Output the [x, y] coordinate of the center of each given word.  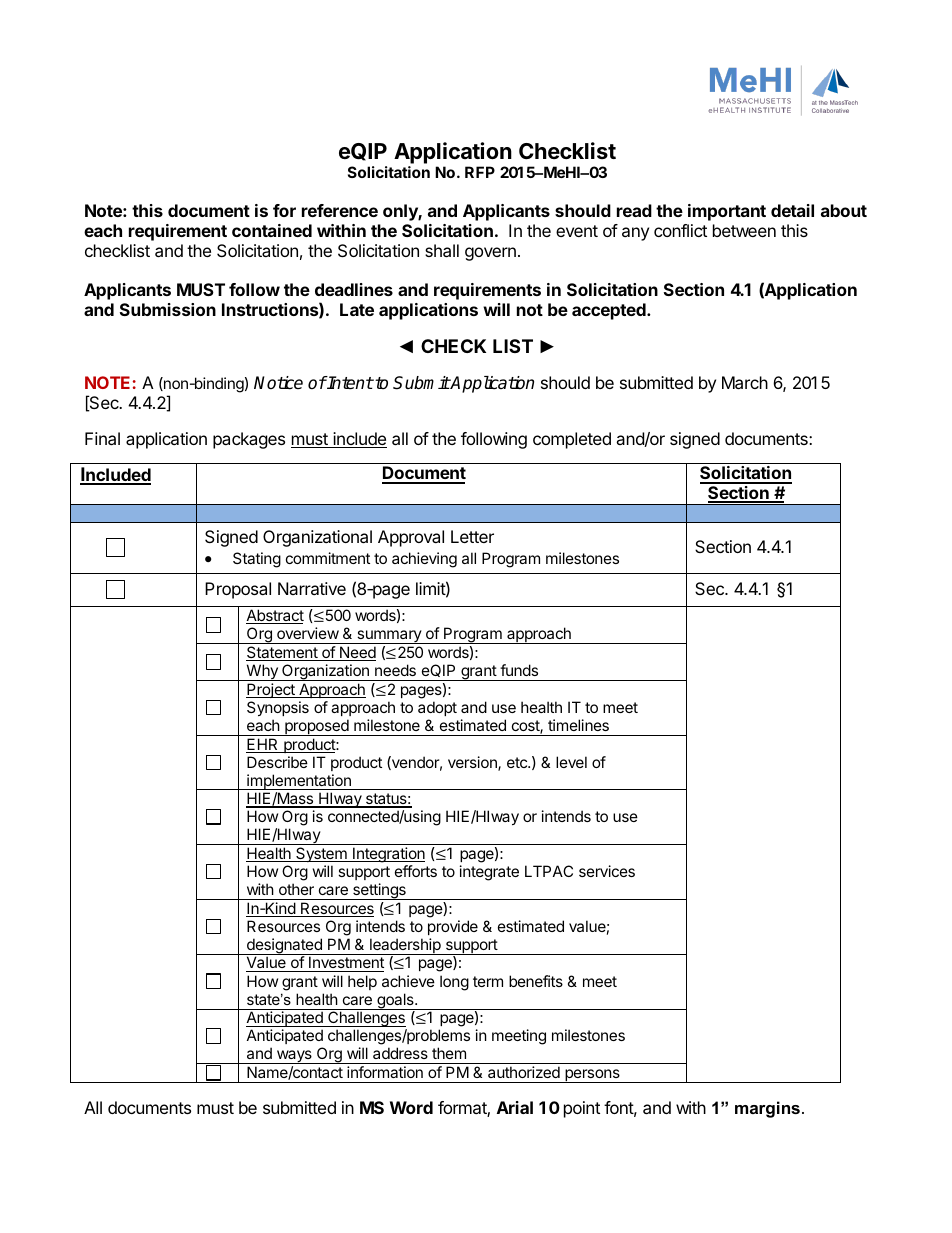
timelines [578, 725]
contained [272, 230]
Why [262, 672]
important [727, 212]
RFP [480, 172]
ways [294, 1057]
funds [519, 670]
